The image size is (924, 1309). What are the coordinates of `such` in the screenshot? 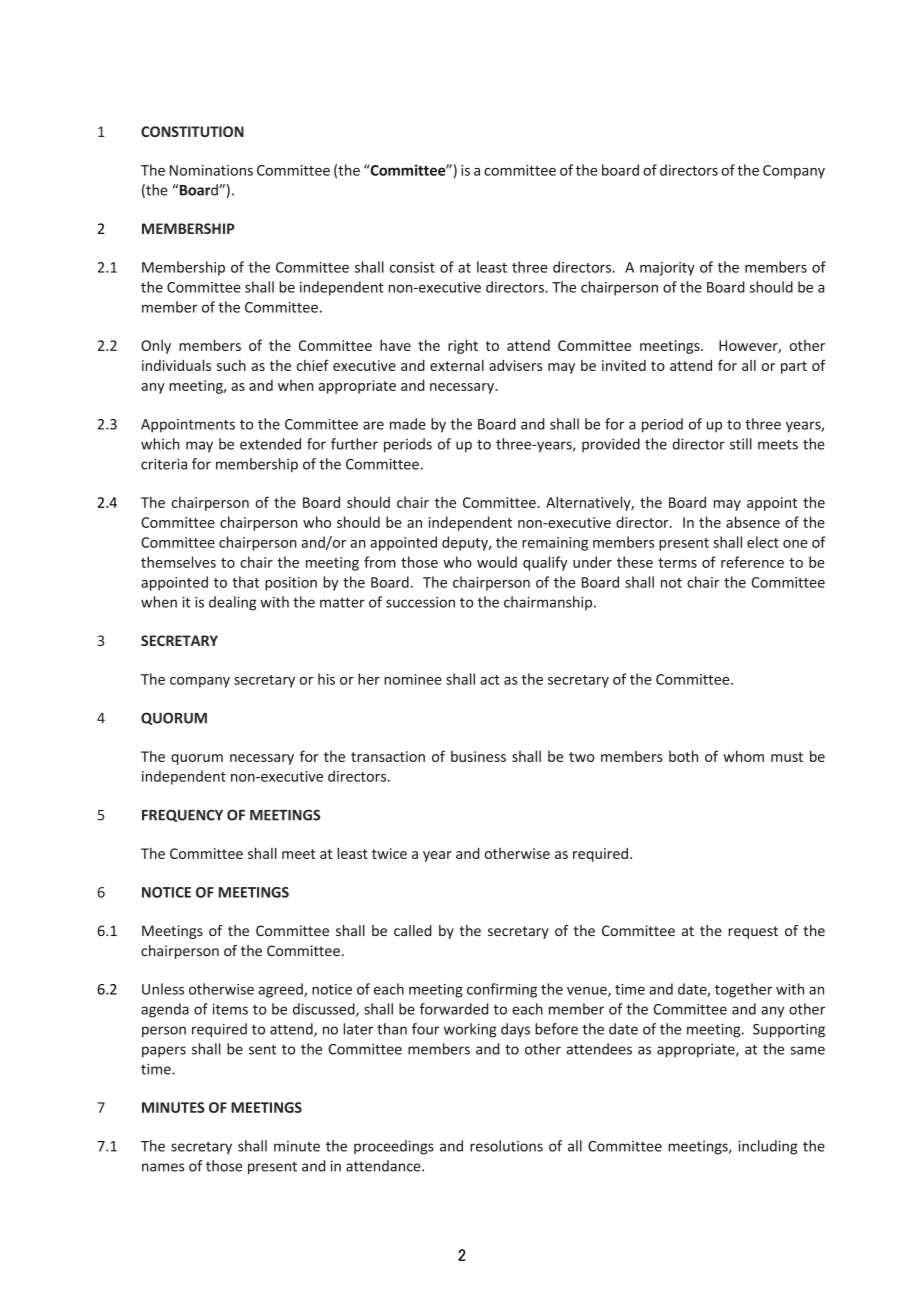 It's located at (231, 365).
